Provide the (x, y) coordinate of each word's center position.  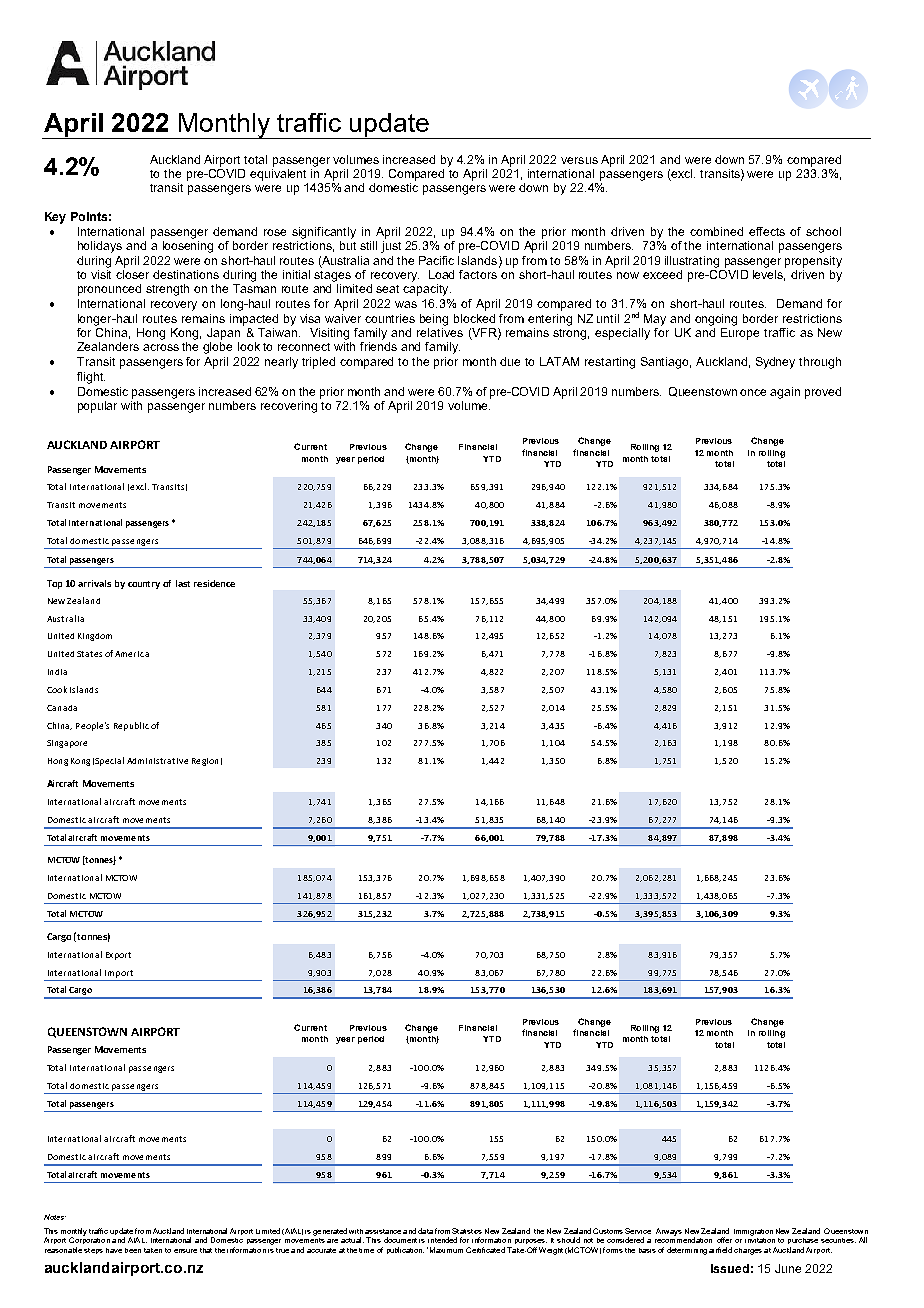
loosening (188, 247)
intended (442, 1240)
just (391, 247)
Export (118, 956)
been (133, 1250)
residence (214, 583)
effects (767, 231)
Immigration (753, 1232)
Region (205, 762)
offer (724, 1240)
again (785, 393)
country (144, 585)
